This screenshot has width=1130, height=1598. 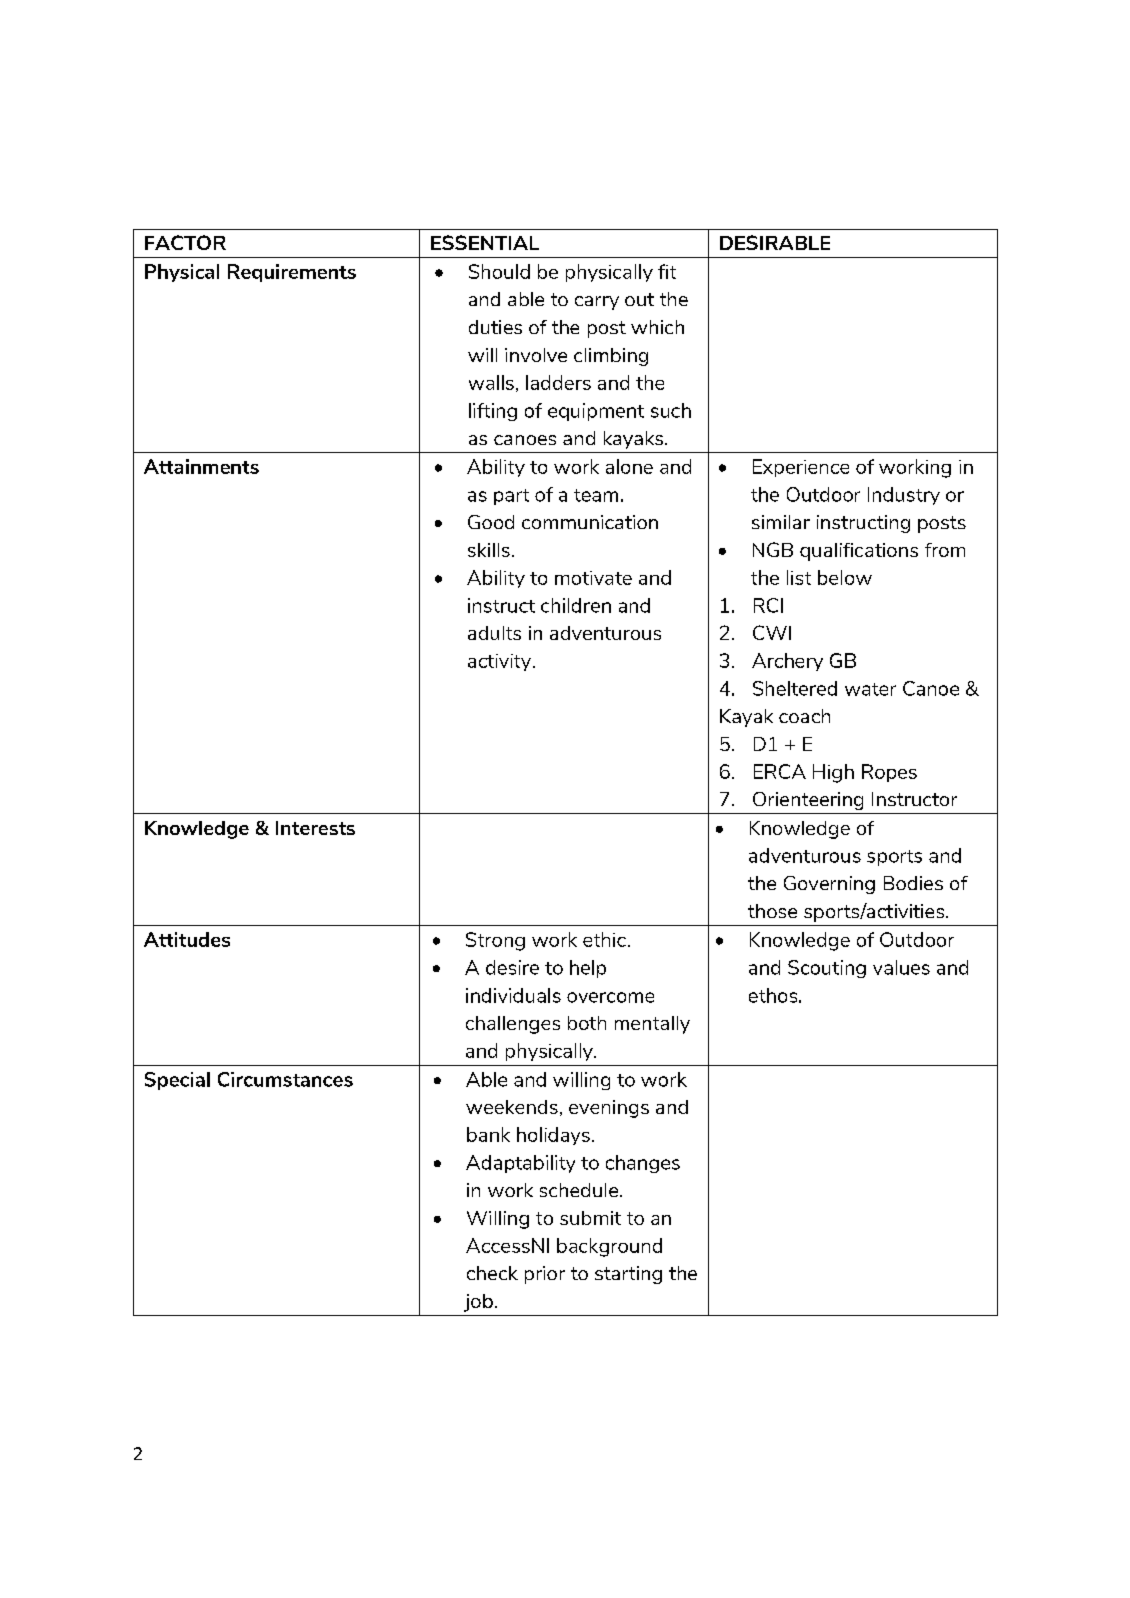 I want to click on Attainments, so click(x=201, y=466).
